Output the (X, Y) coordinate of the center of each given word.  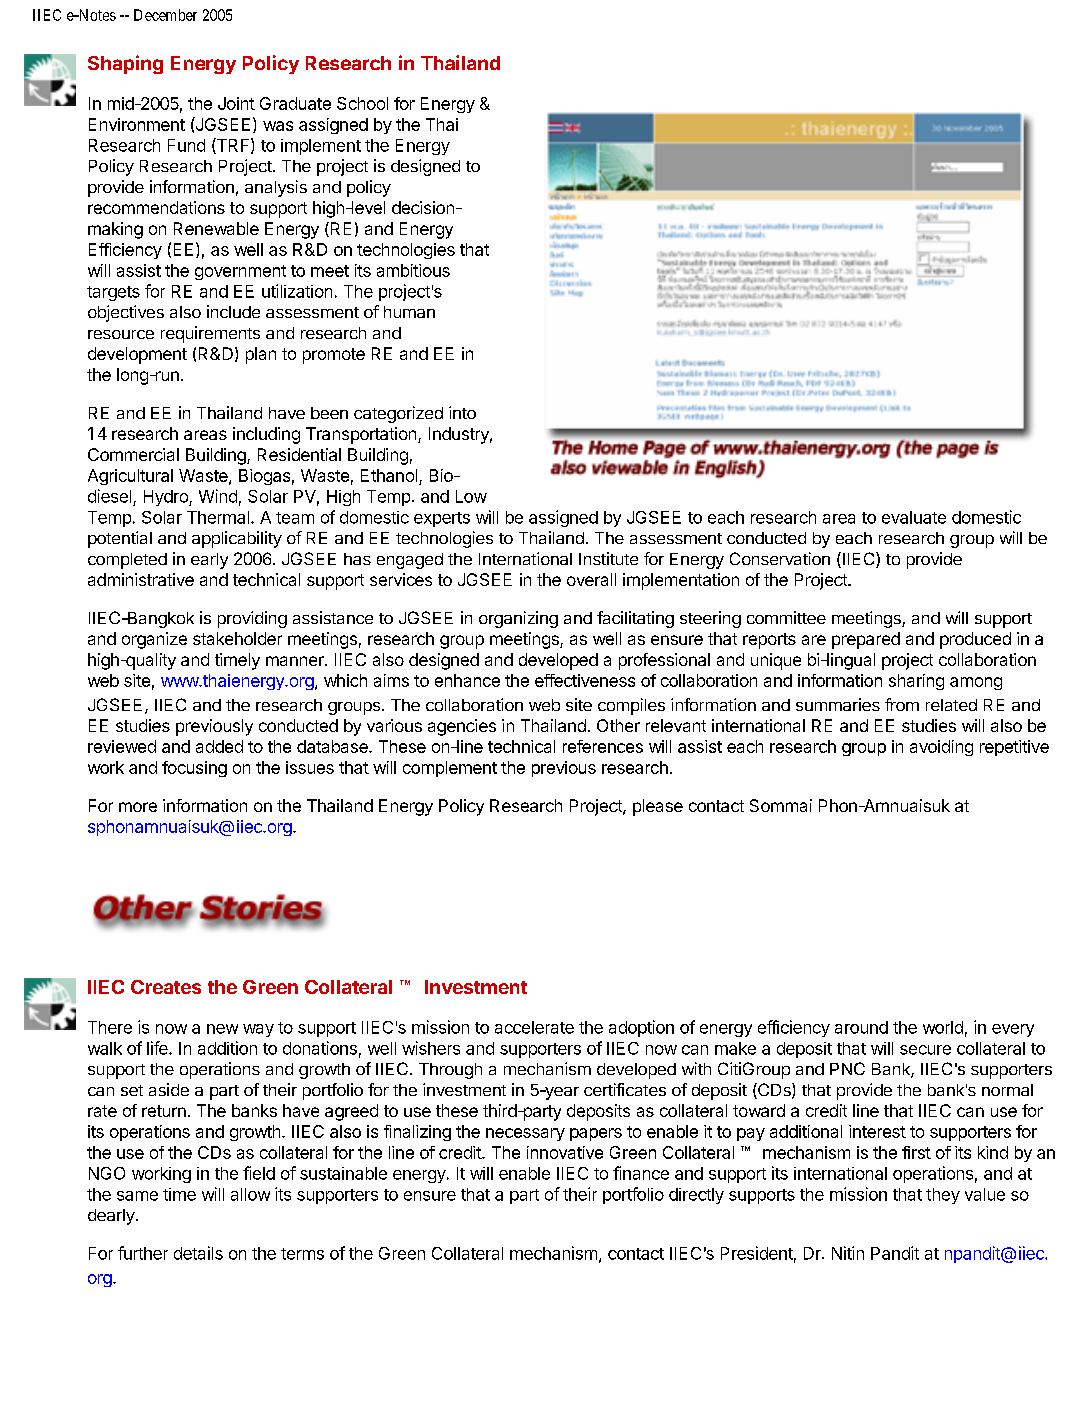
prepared (866, 640)
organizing (518, 619)
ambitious (413, 270)
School (362, 103)
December (165, 15)
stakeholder (237, 638)
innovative (565, 1152)
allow (250, 1194)
